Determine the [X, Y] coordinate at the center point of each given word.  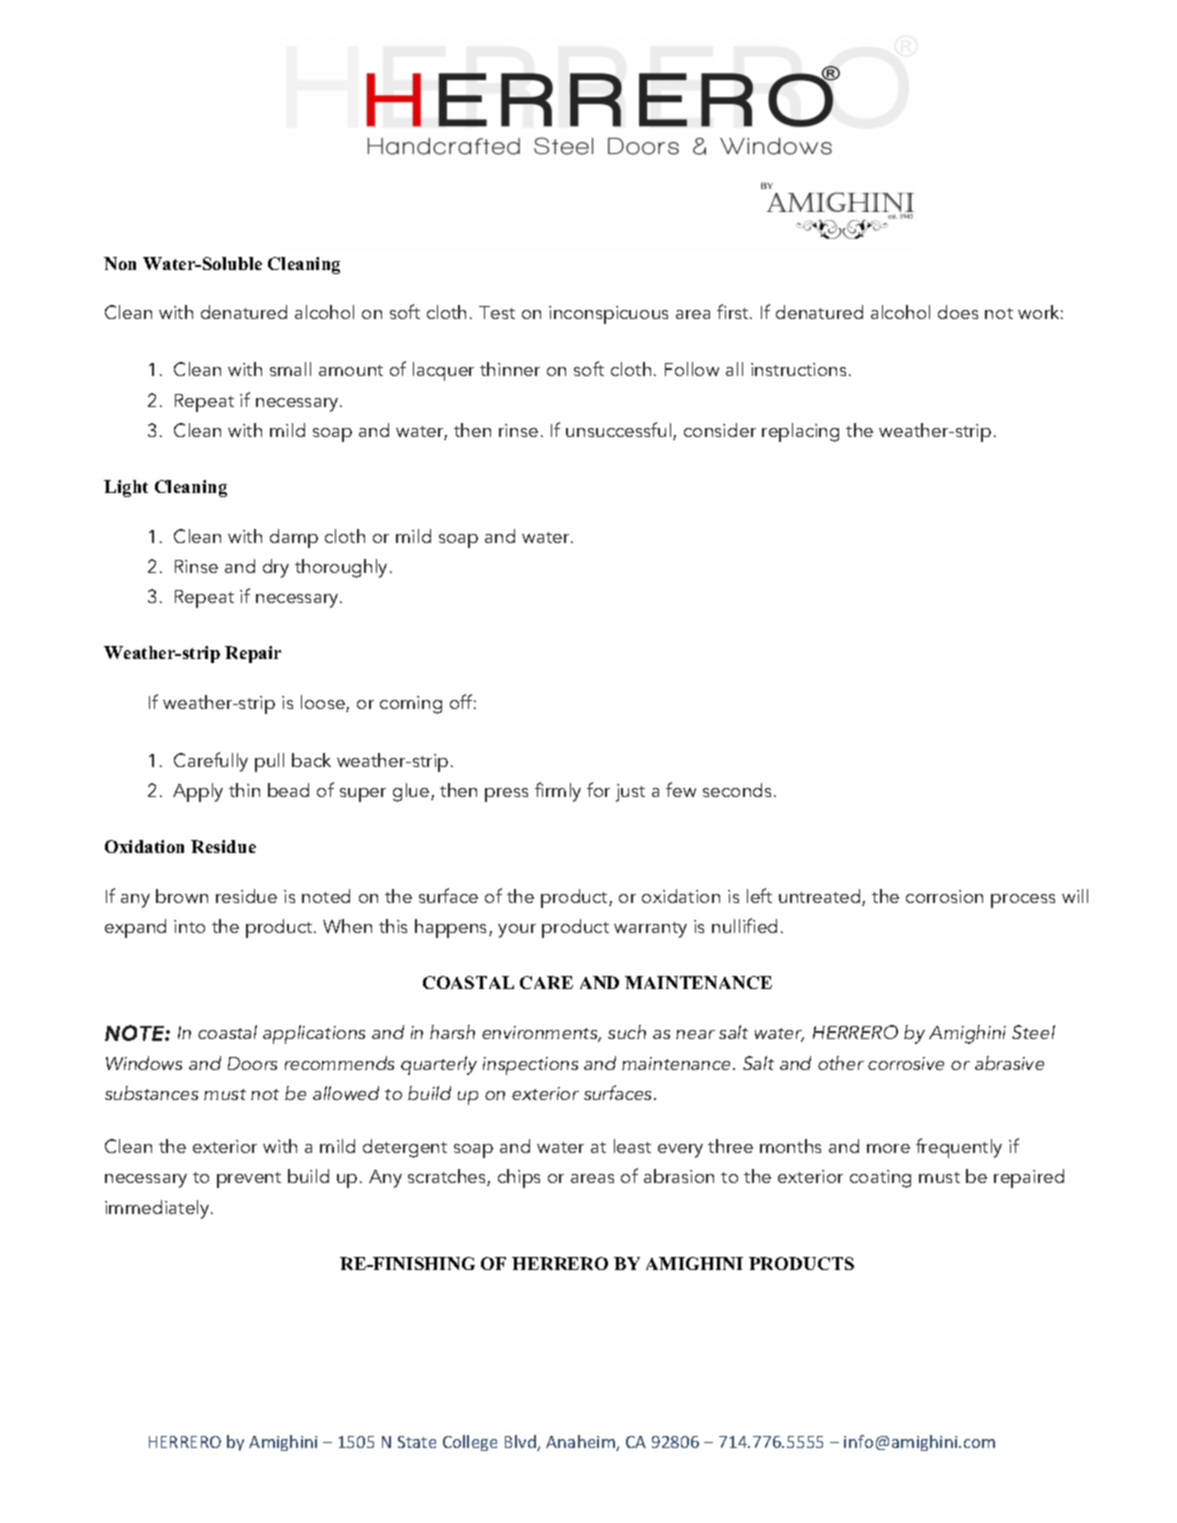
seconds [737, 790]
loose [324, 703]
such [627, 1032]
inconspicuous [608, 315]
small [290, 369]
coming [411, 705]
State [417, 1442]
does [958, 312]
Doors [252, 1063]
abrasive [1009, 1063]
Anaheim [581, 1443]
